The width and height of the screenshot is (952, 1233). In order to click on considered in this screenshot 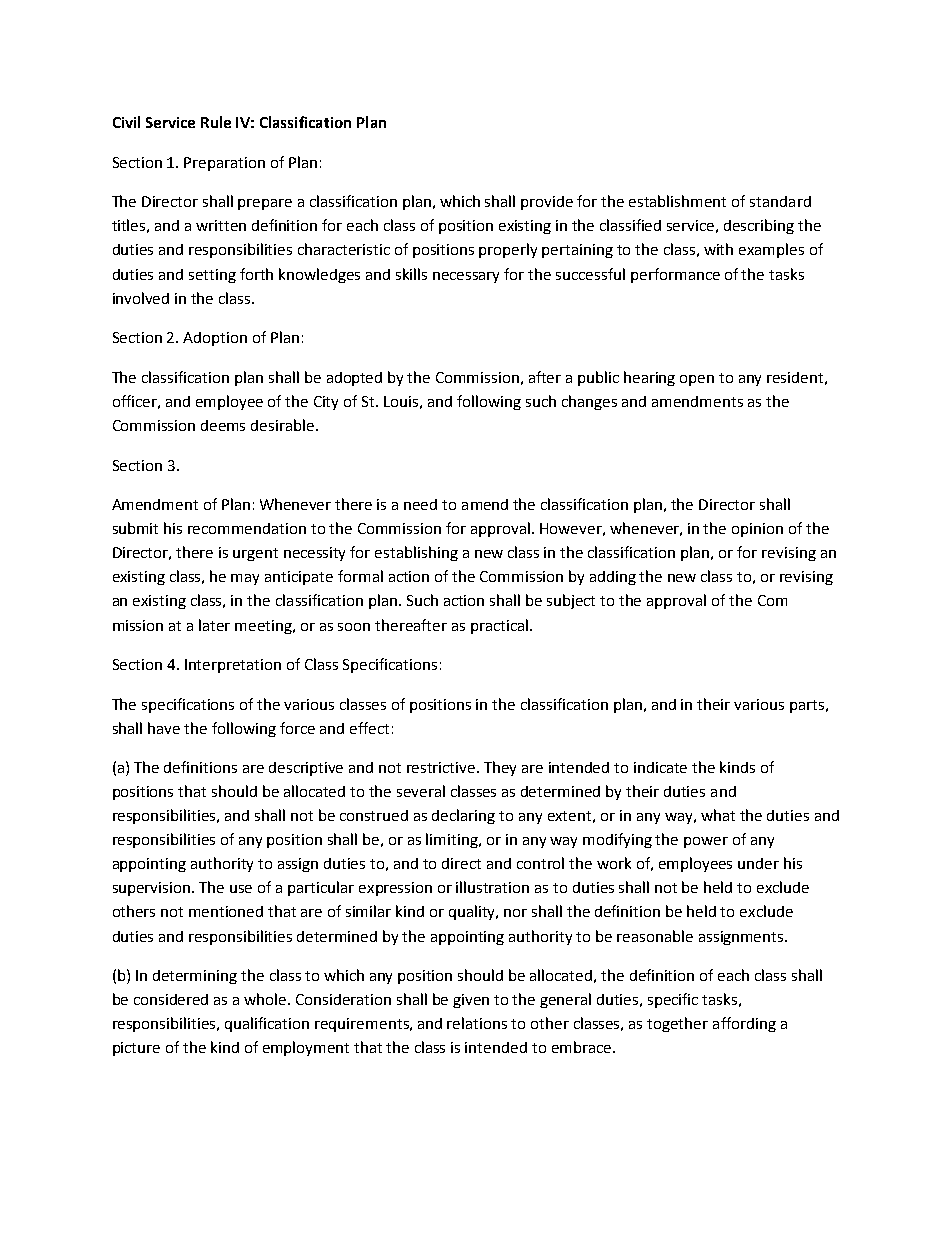, I will do `click(171, 999)`.
